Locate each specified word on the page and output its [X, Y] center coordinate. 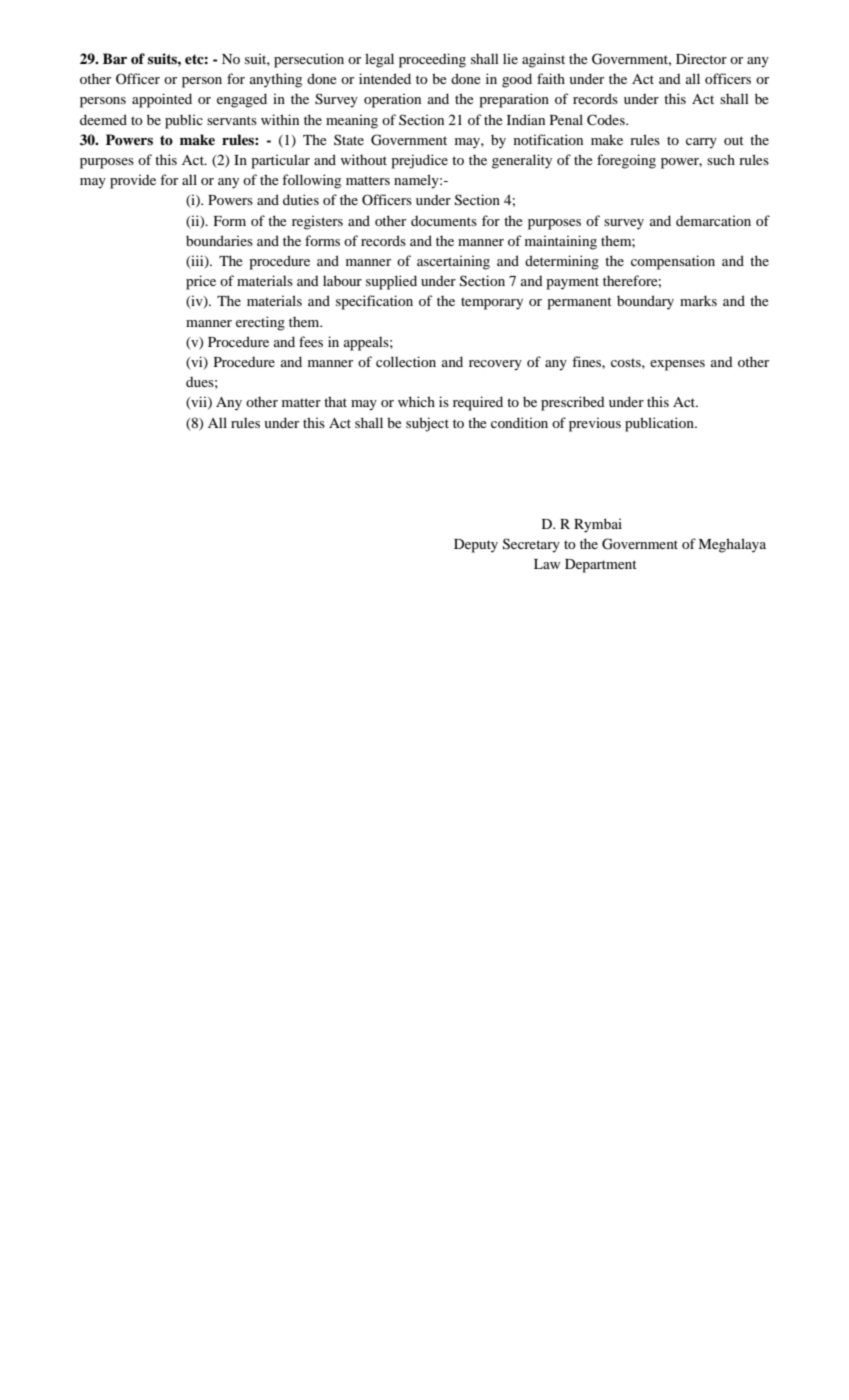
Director [701, 58]
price [201, 282]
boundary [645, 302]
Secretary [531, 545]
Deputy [476, 546]
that [335, 401]
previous [595, 424]
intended [385, 78]
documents [444, 221]
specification [374, 302]
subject [427, 424]
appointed [162, 100]
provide [133, 181]
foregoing [626, 161]
